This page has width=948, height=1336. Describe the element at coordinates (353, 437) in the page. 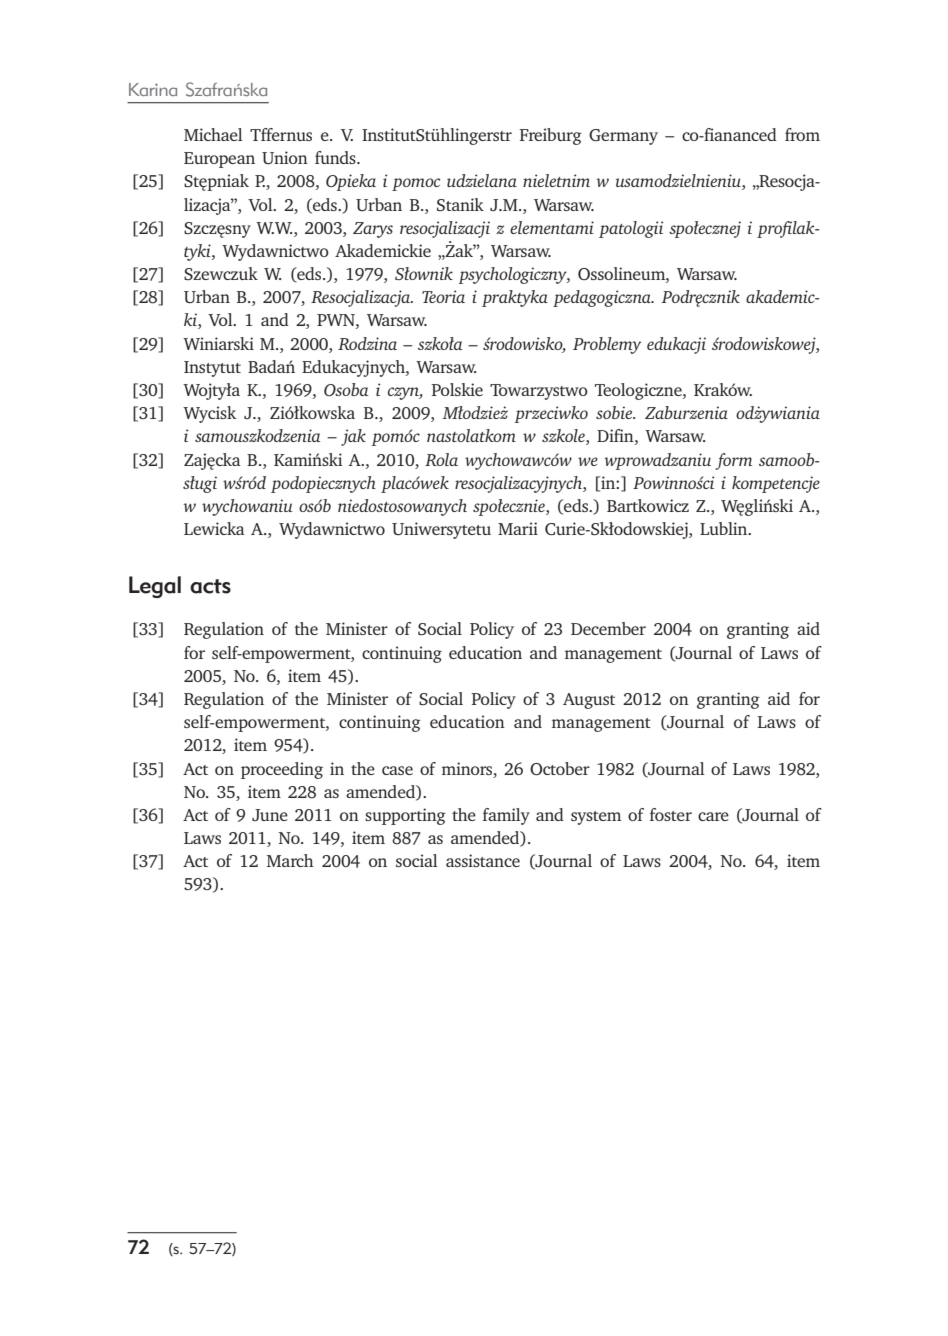

I see `jak` at that location.
